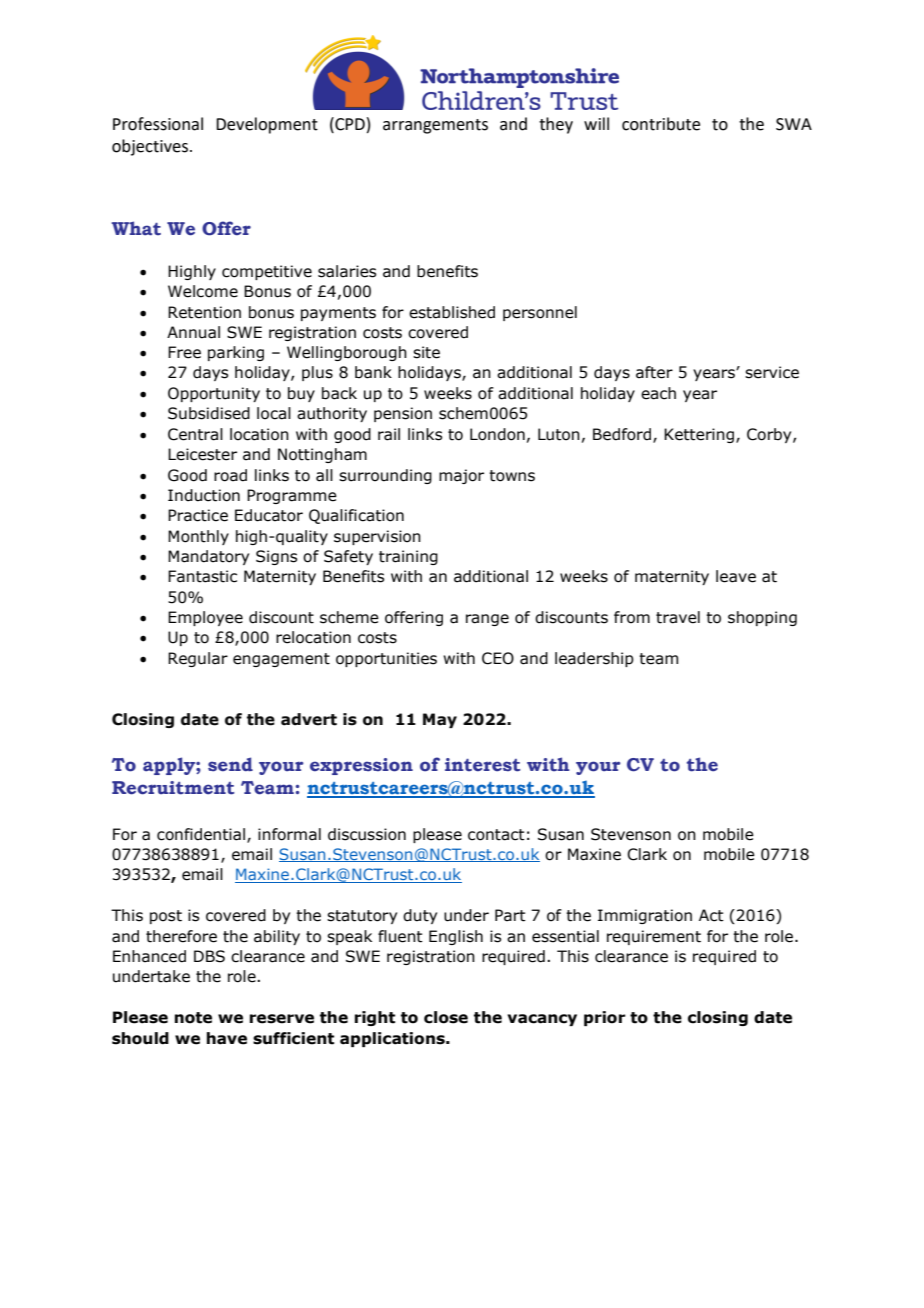 The width and height of the screenshot is (924, 1308). What do you see at coordinates (426, 352) in the screenshot?
I see `site` at bounding box center [426, 352].
